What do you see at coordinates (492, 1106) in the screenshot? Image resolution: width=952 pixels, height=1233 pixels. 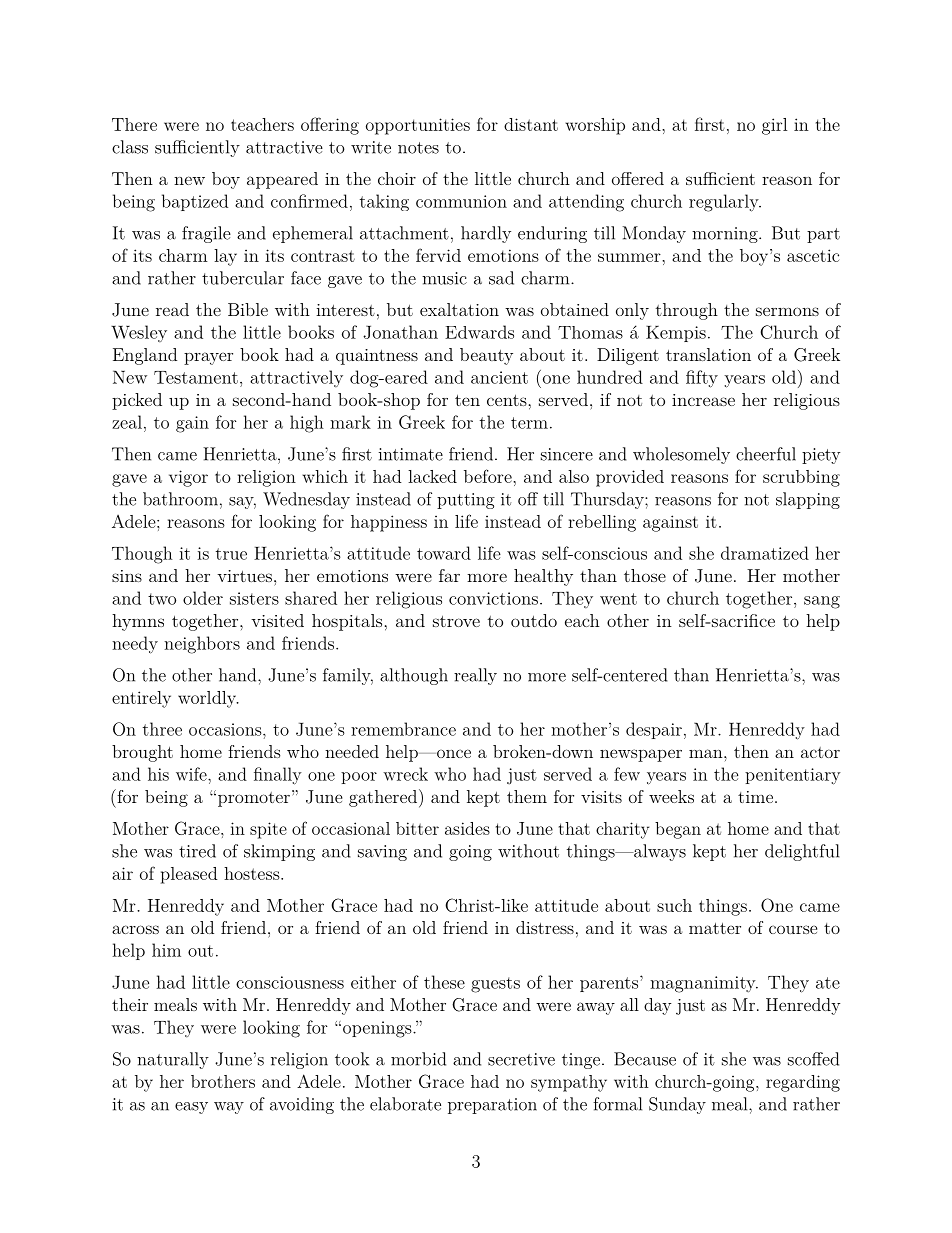 I see `preparation` at bounding box center [492, 1106].
